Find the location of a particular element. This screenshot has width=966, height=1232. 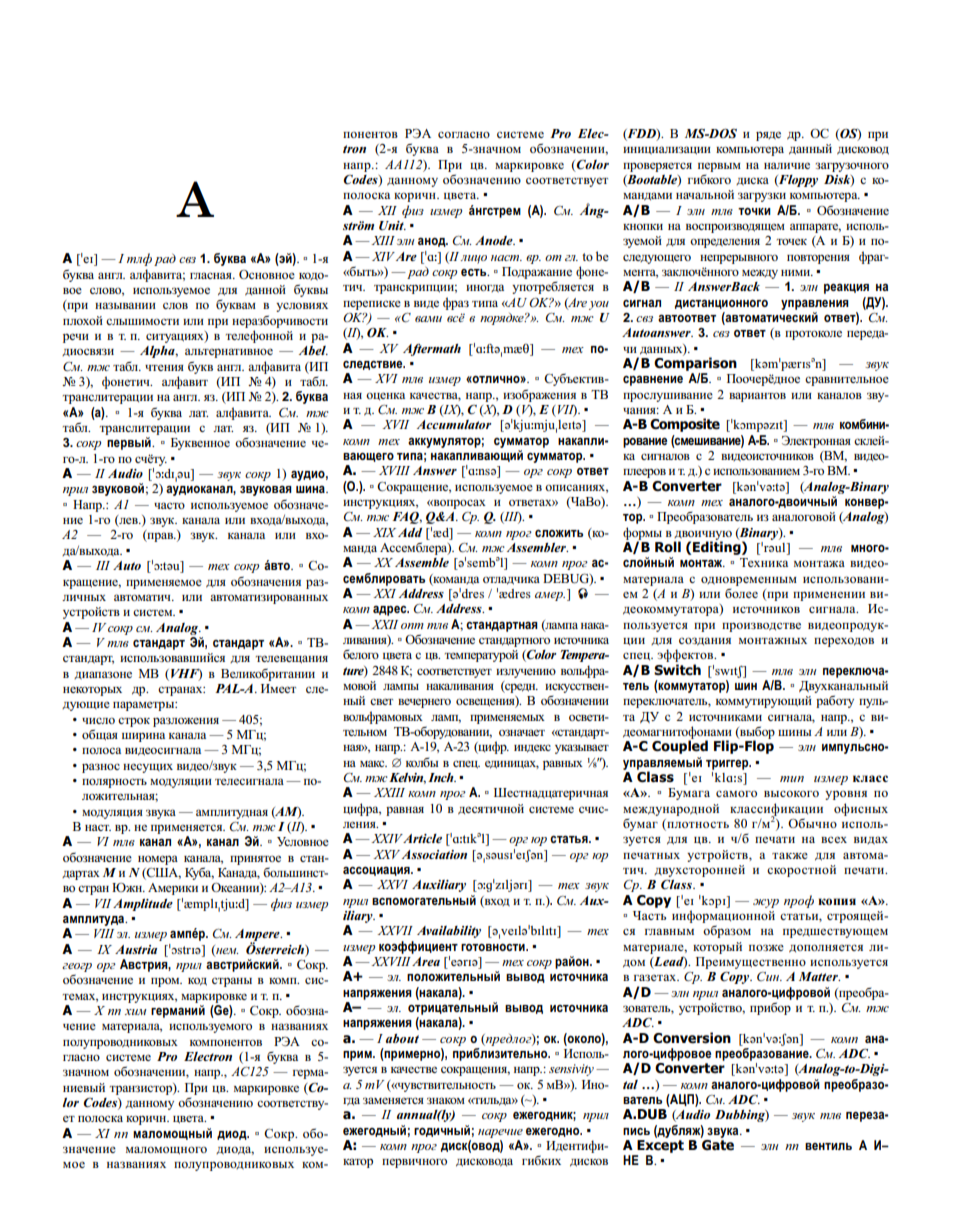

Ampere is located at coordinates (258, 936).
